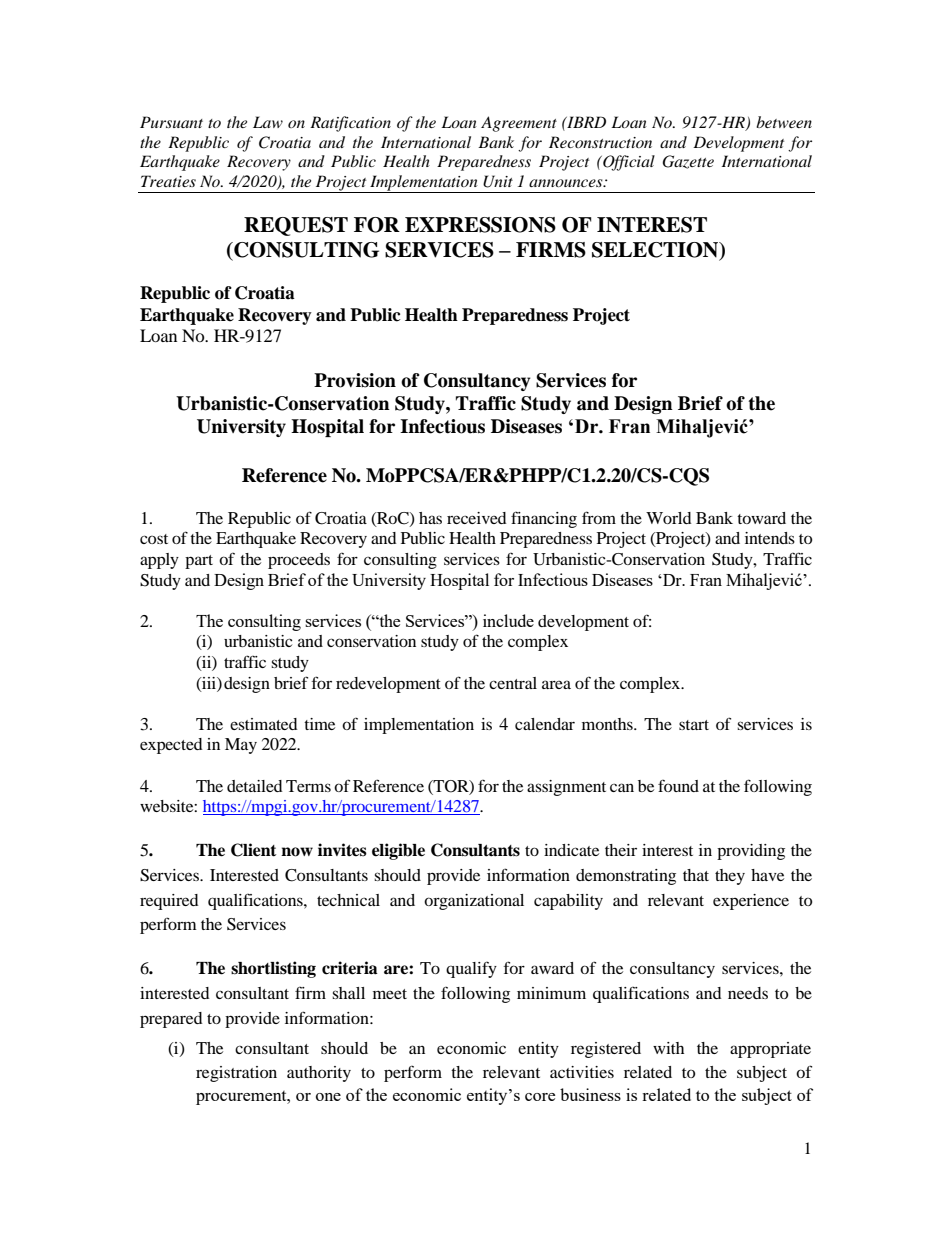 Image resolution: width=952 pixels, height=1233 pixels. Describe the element at coordinates (669, 518) in the screenshot. I see `World` at that location.
